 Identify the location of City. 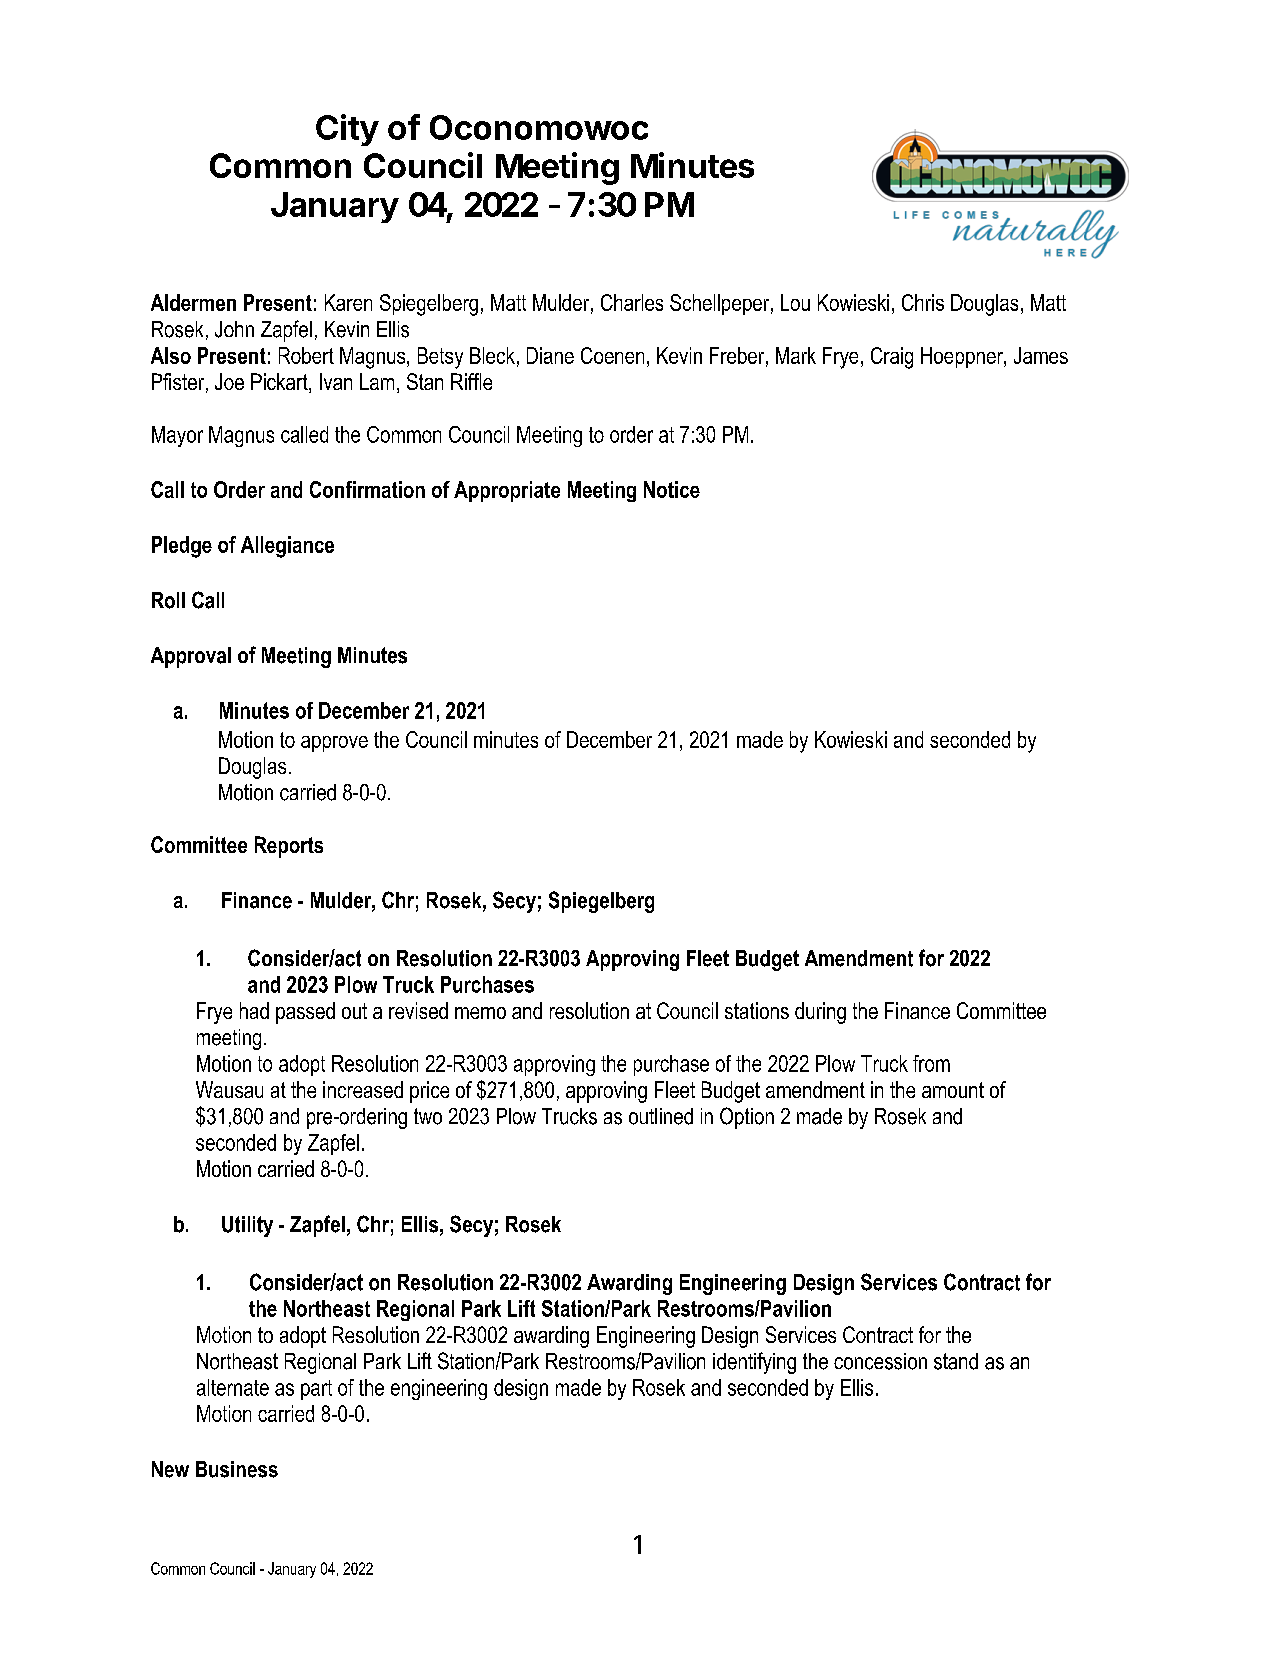
(347, 130).
